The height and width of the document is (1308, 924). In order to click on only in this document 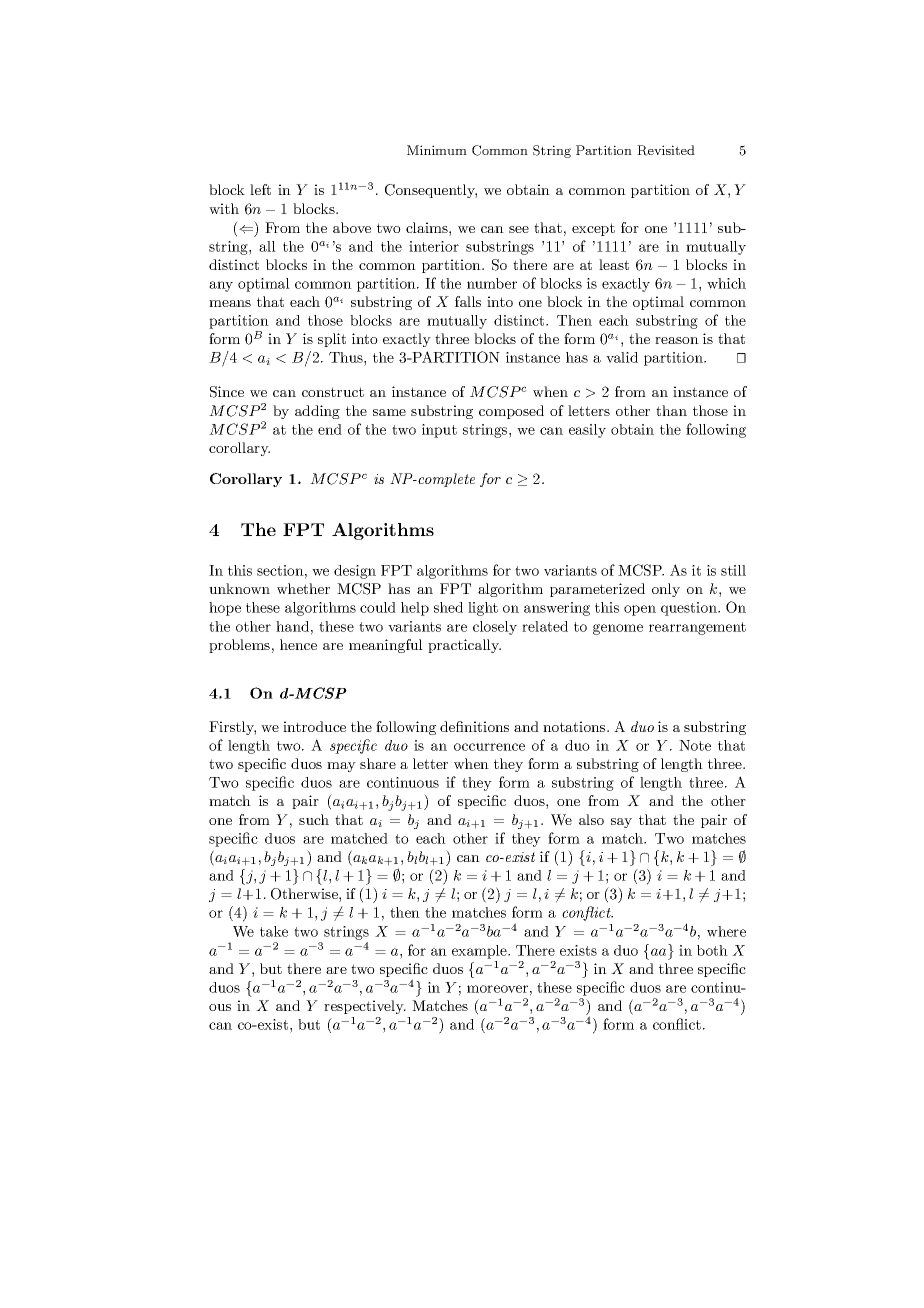, I will do `click(666, 590)`.
